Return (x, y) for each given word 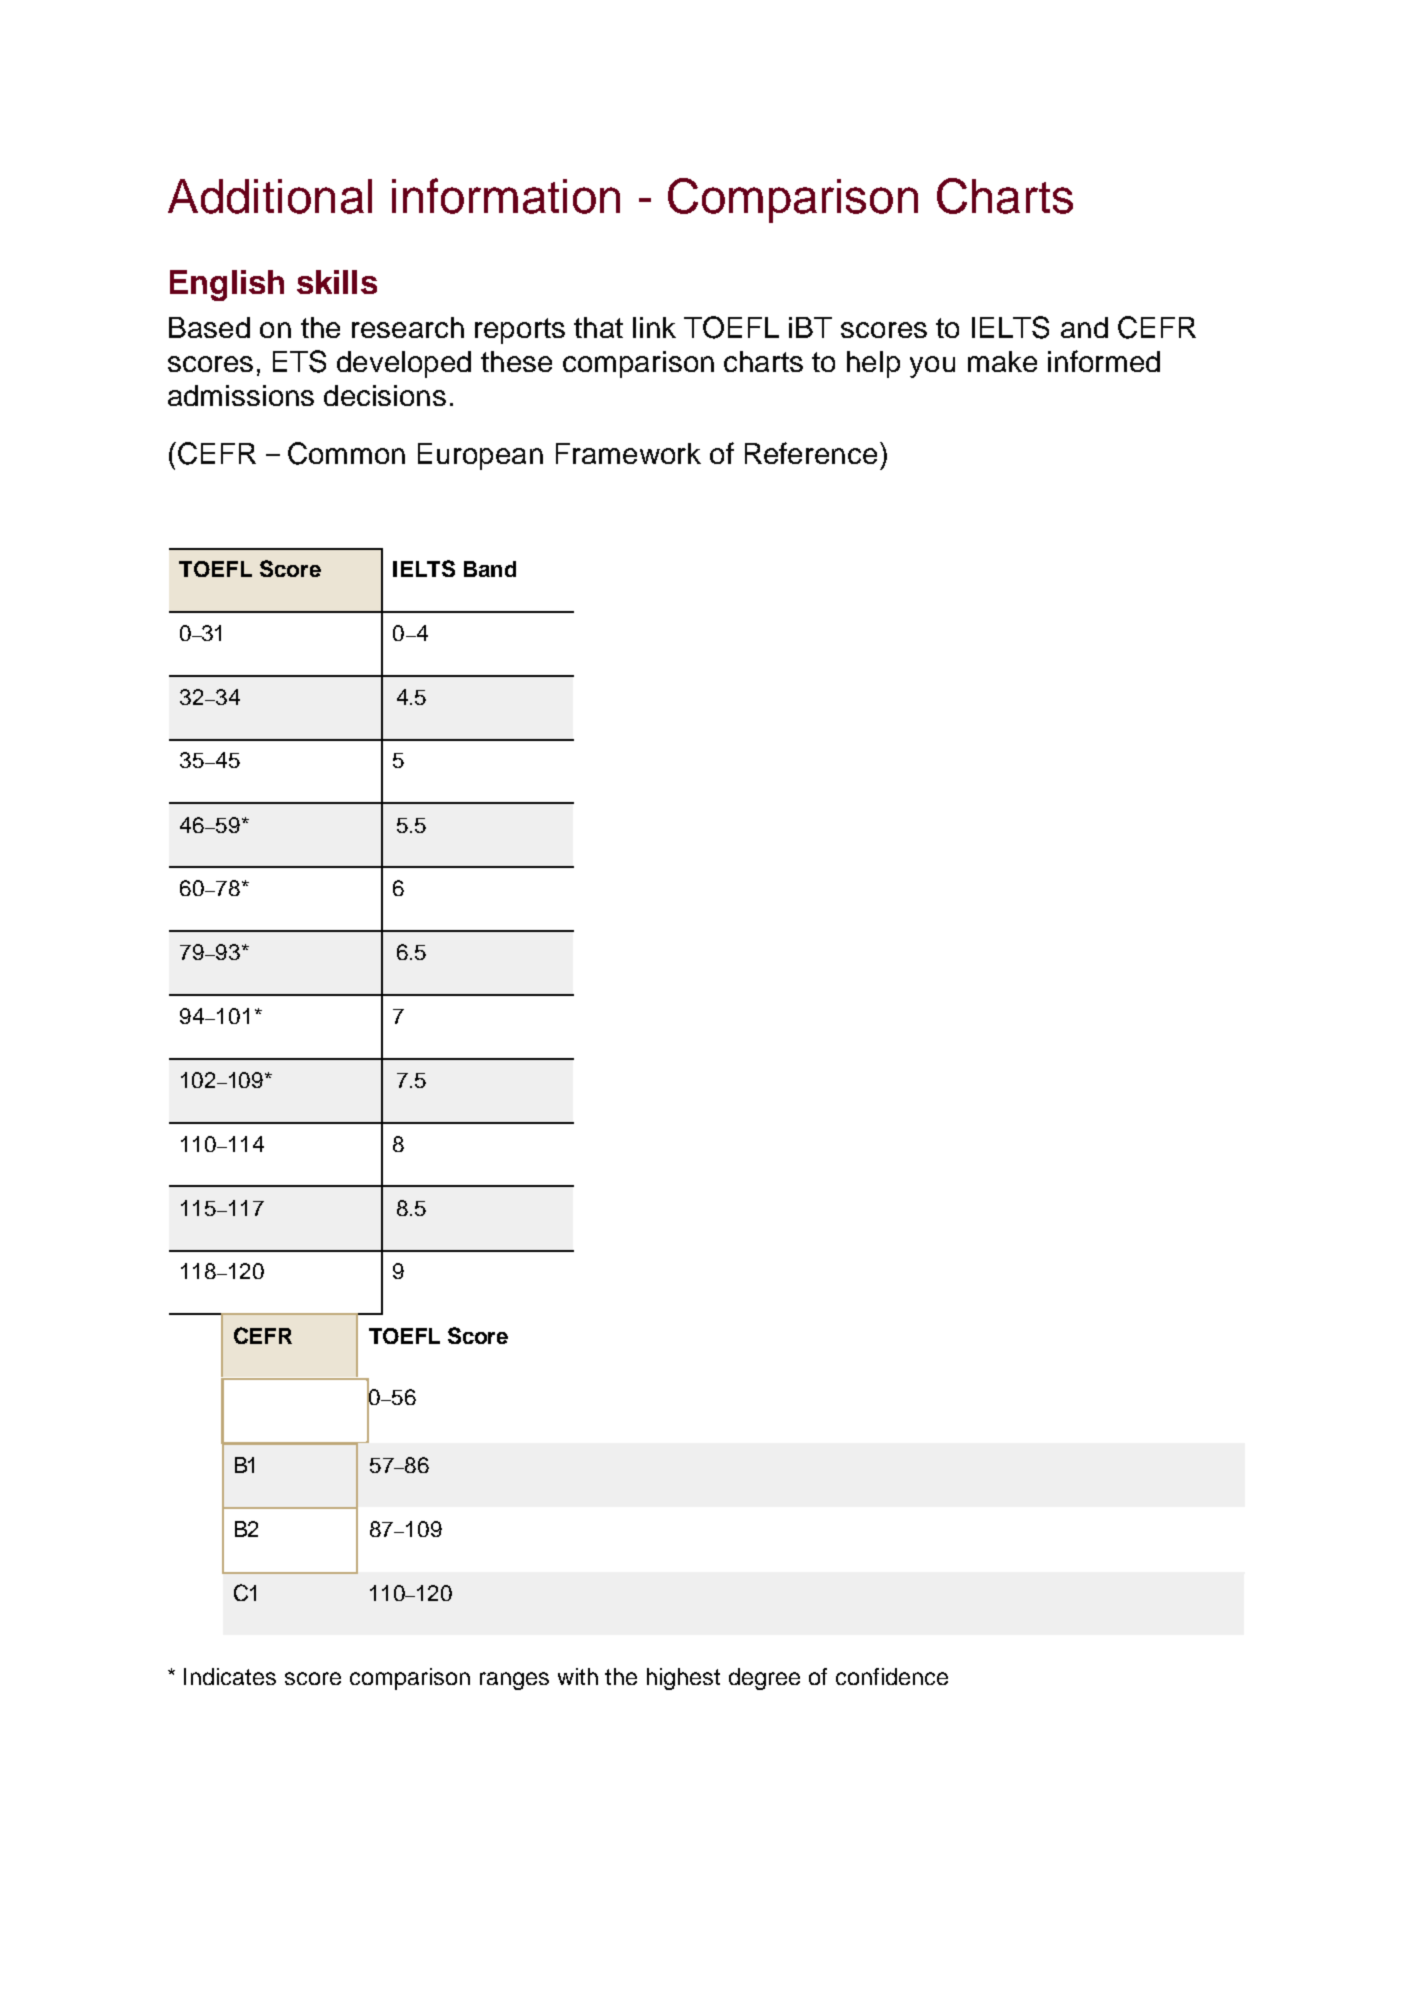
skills (337, 282)
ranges (514, 1681)
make (1002, 361)
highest (683, 1679)
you (932, 367)
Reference (811, 453)
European (480, 456)
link (654, 327)
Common (346, 453)
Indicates (230, 1676)
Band (490, 569)
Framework (628, 453)
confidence (892, 1676)
